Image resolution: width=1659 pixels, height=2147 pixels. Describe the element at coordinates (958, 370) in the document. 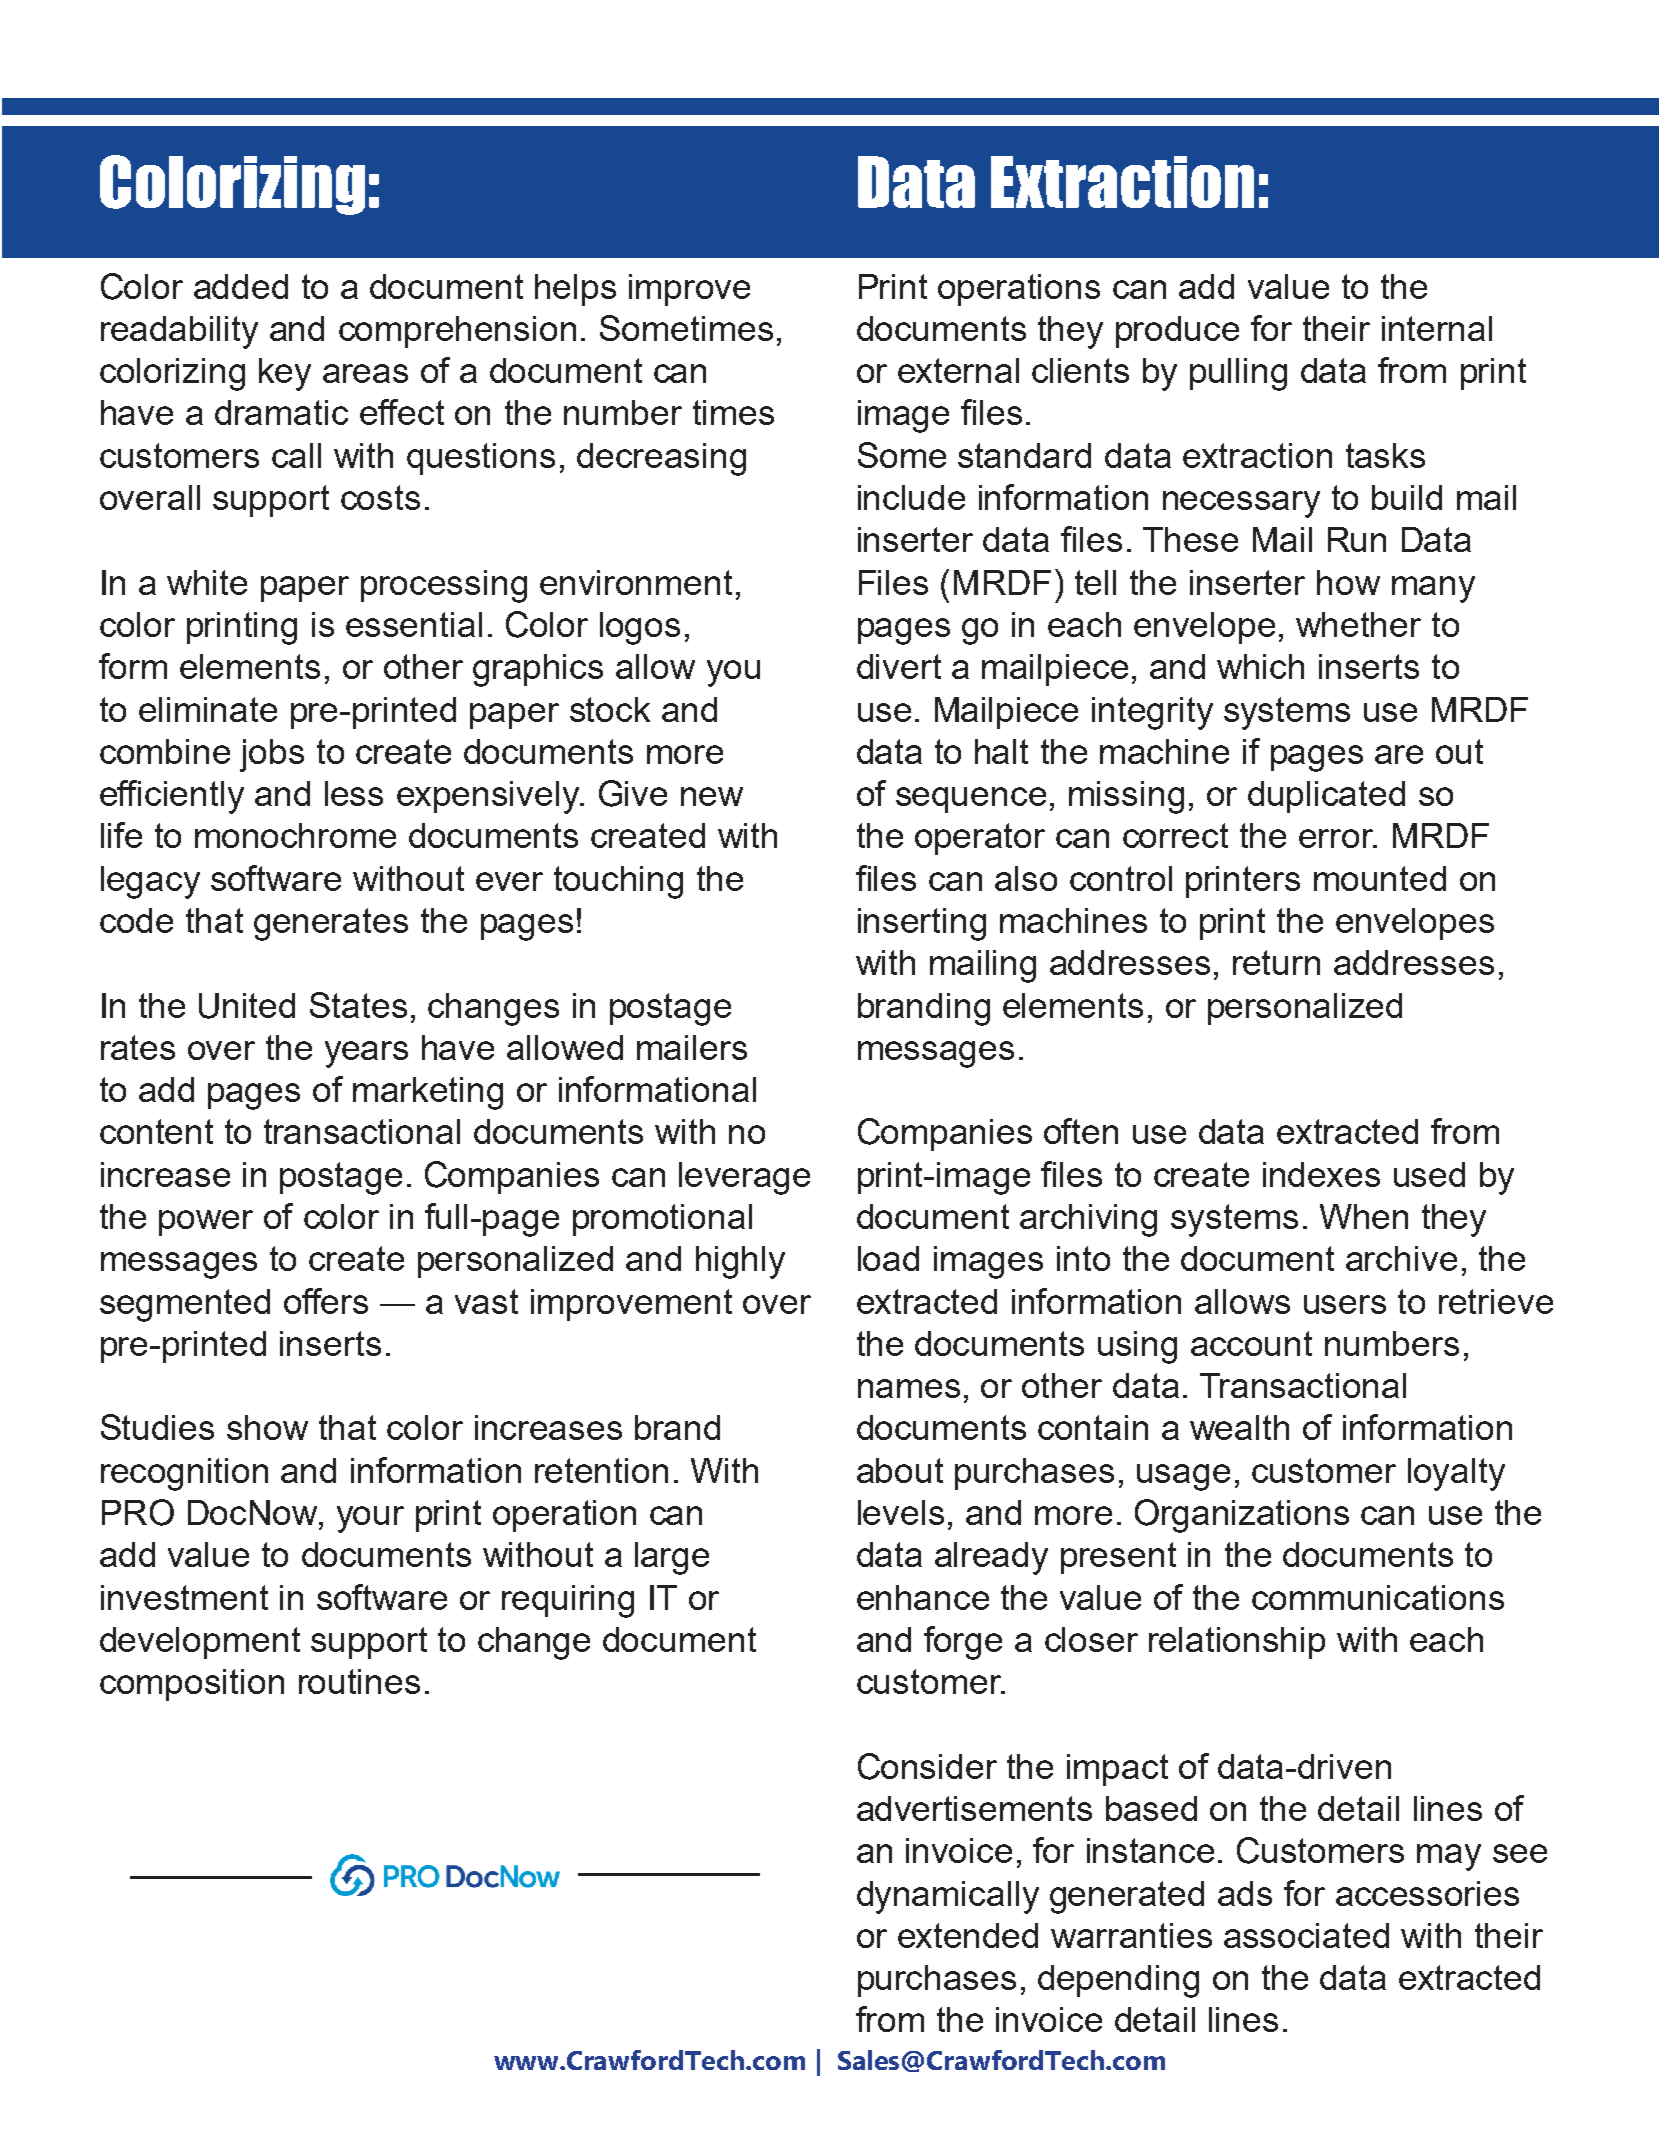

I see `external` at that location.
